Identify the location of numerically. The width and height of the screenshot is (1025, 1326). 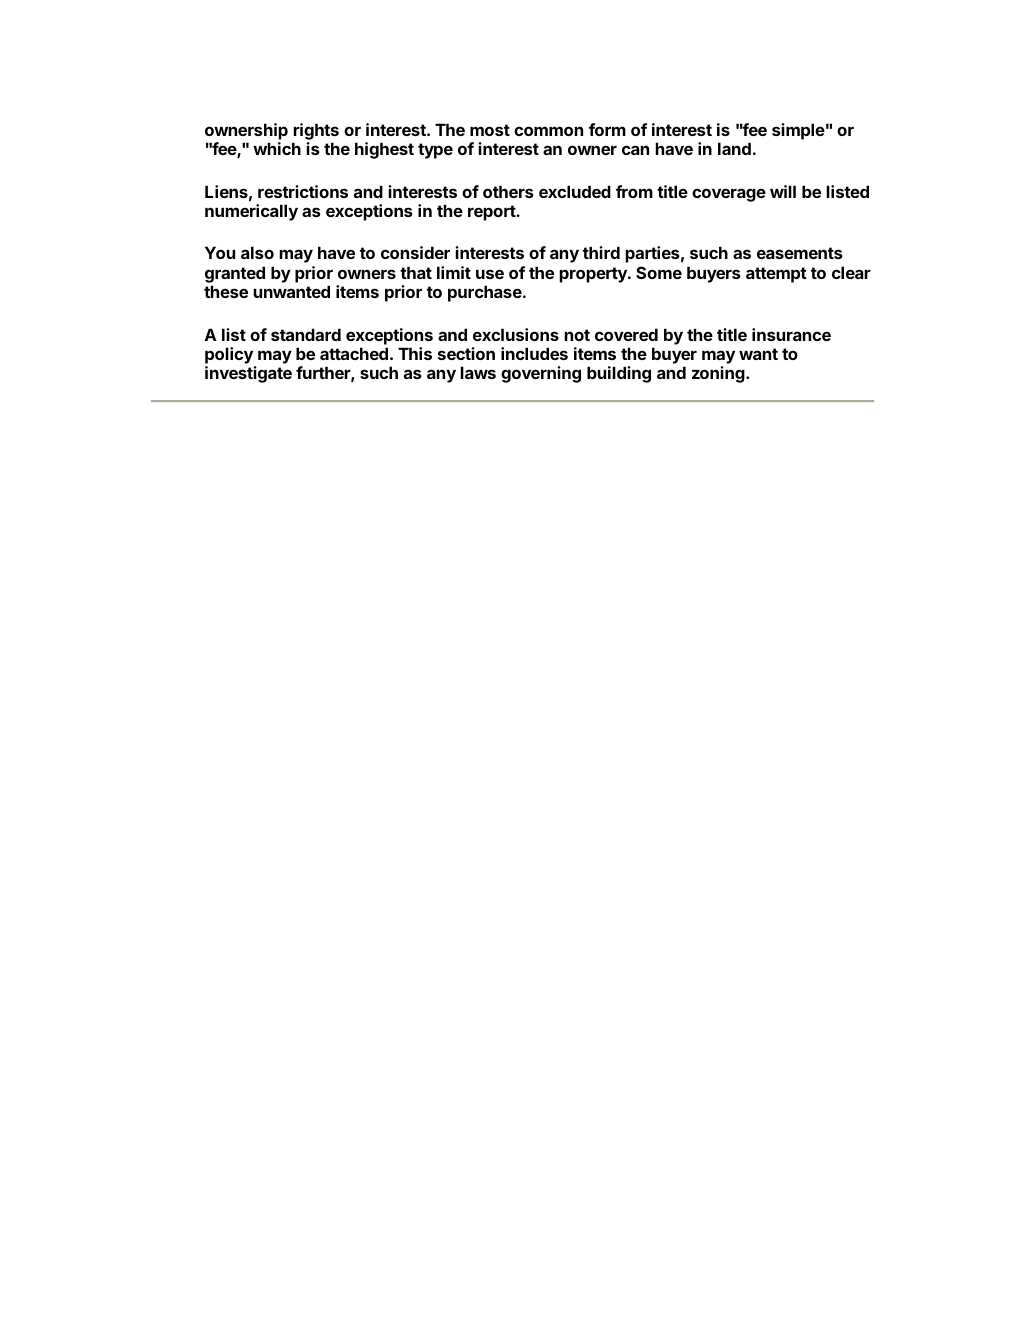
(251, 212).
